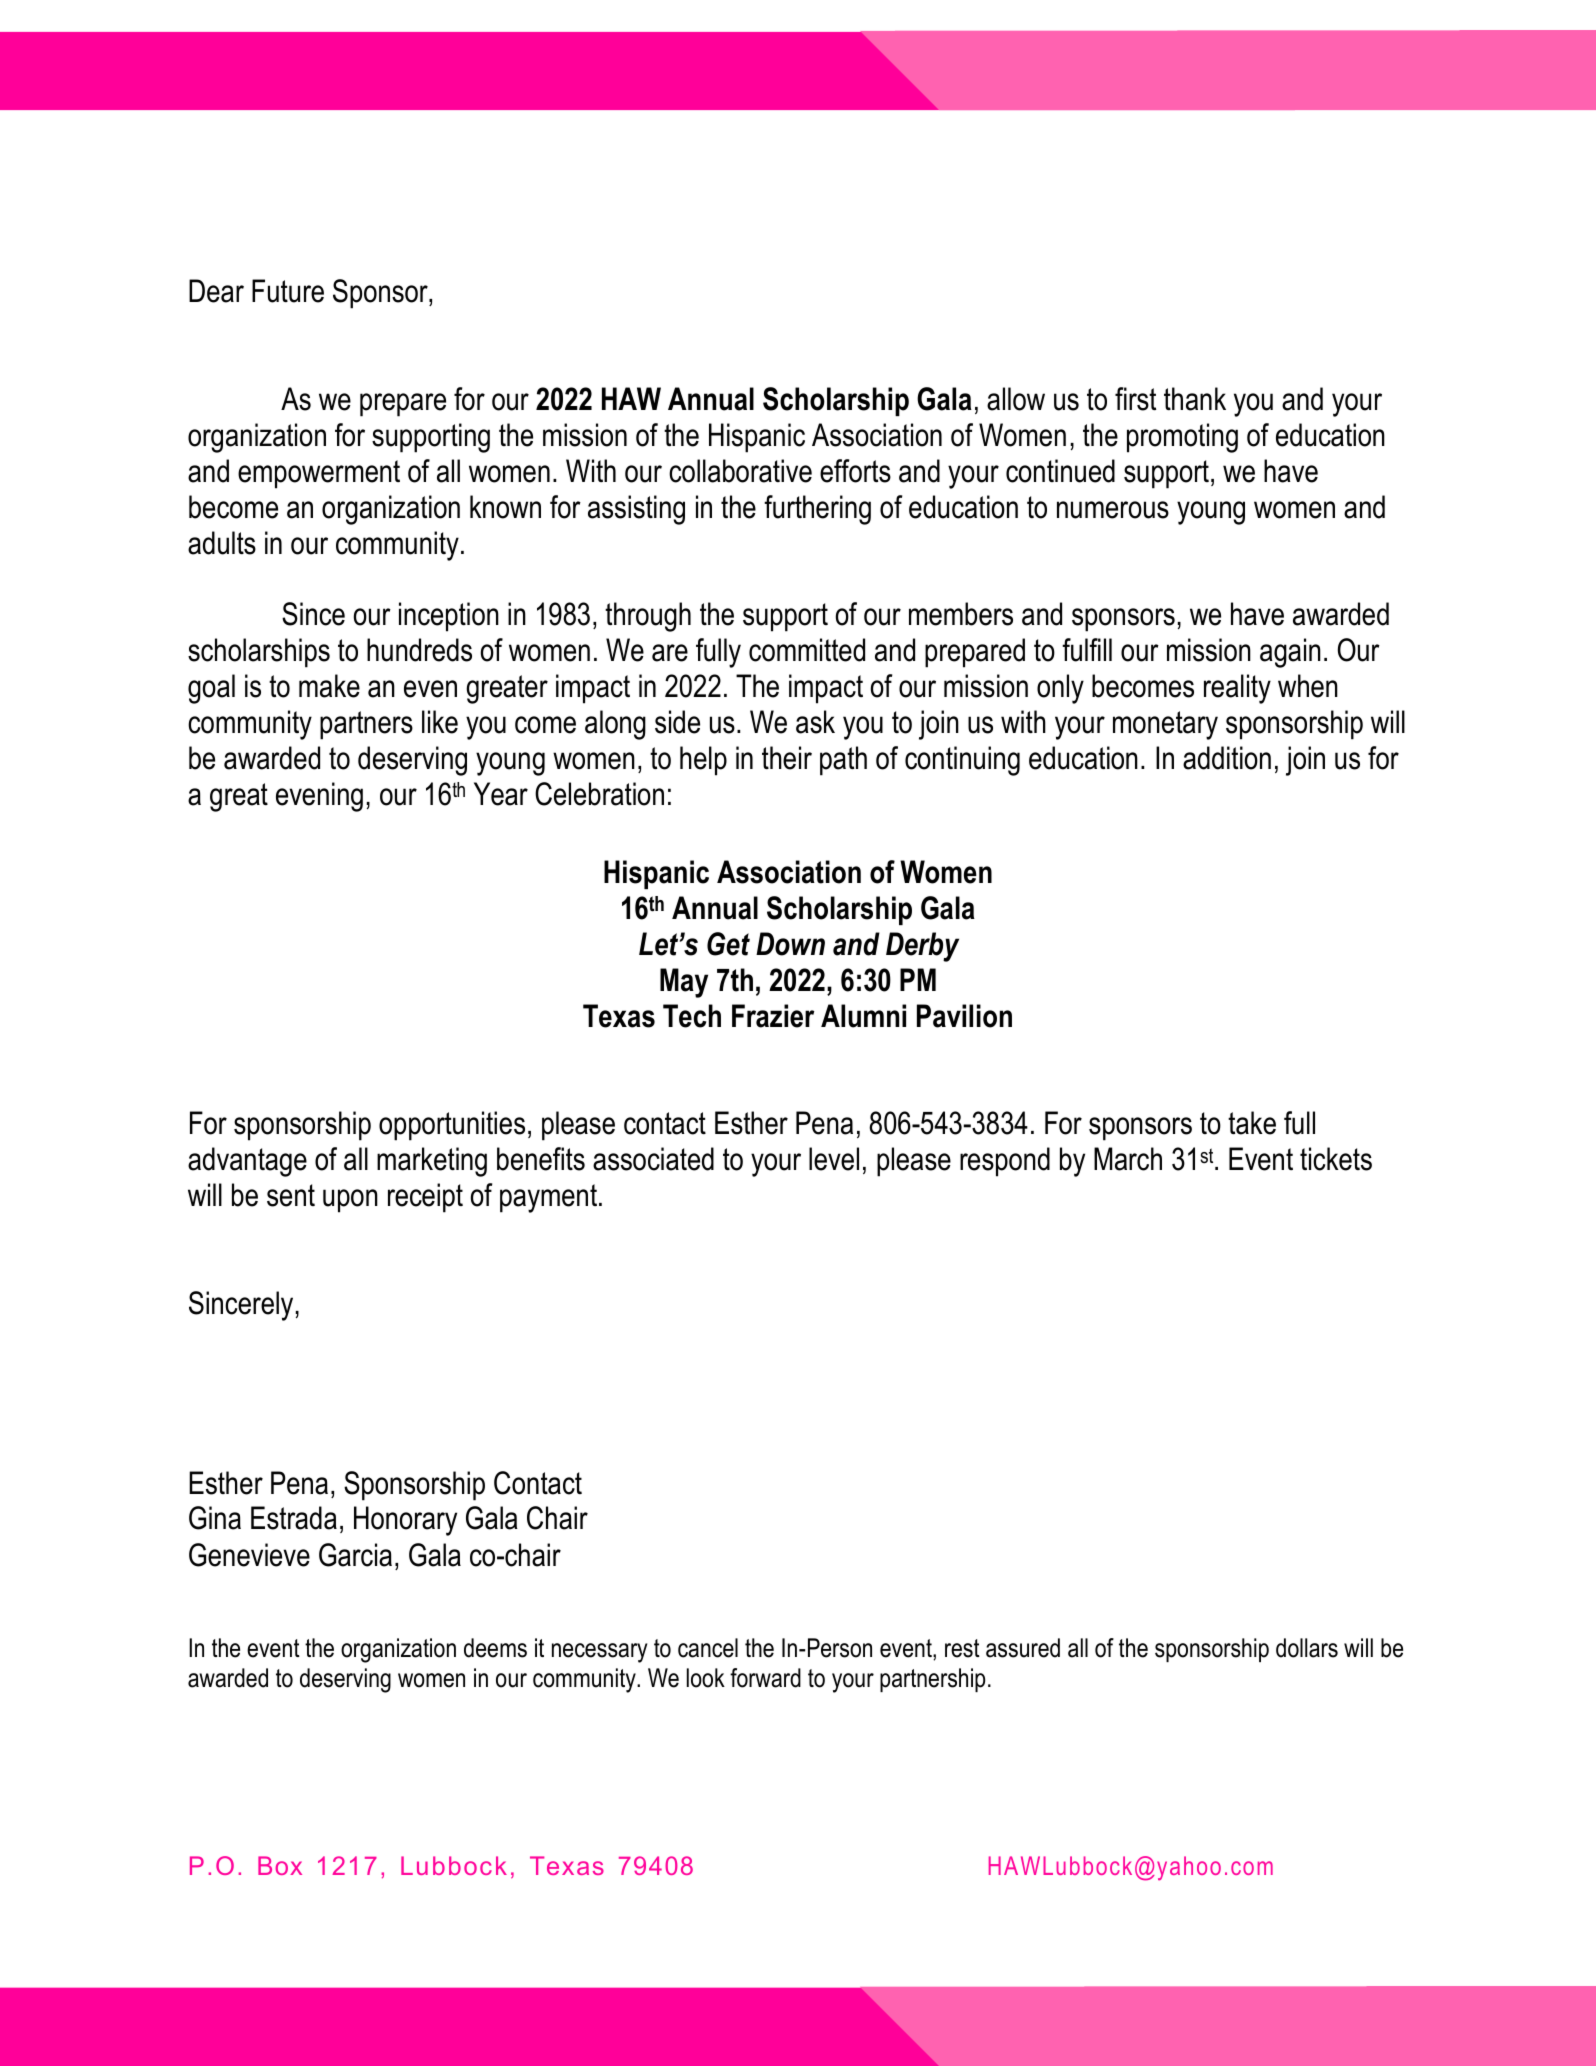 This screenshot has width=1596, height=2066. I want to click on Future, so click(288, 291).
